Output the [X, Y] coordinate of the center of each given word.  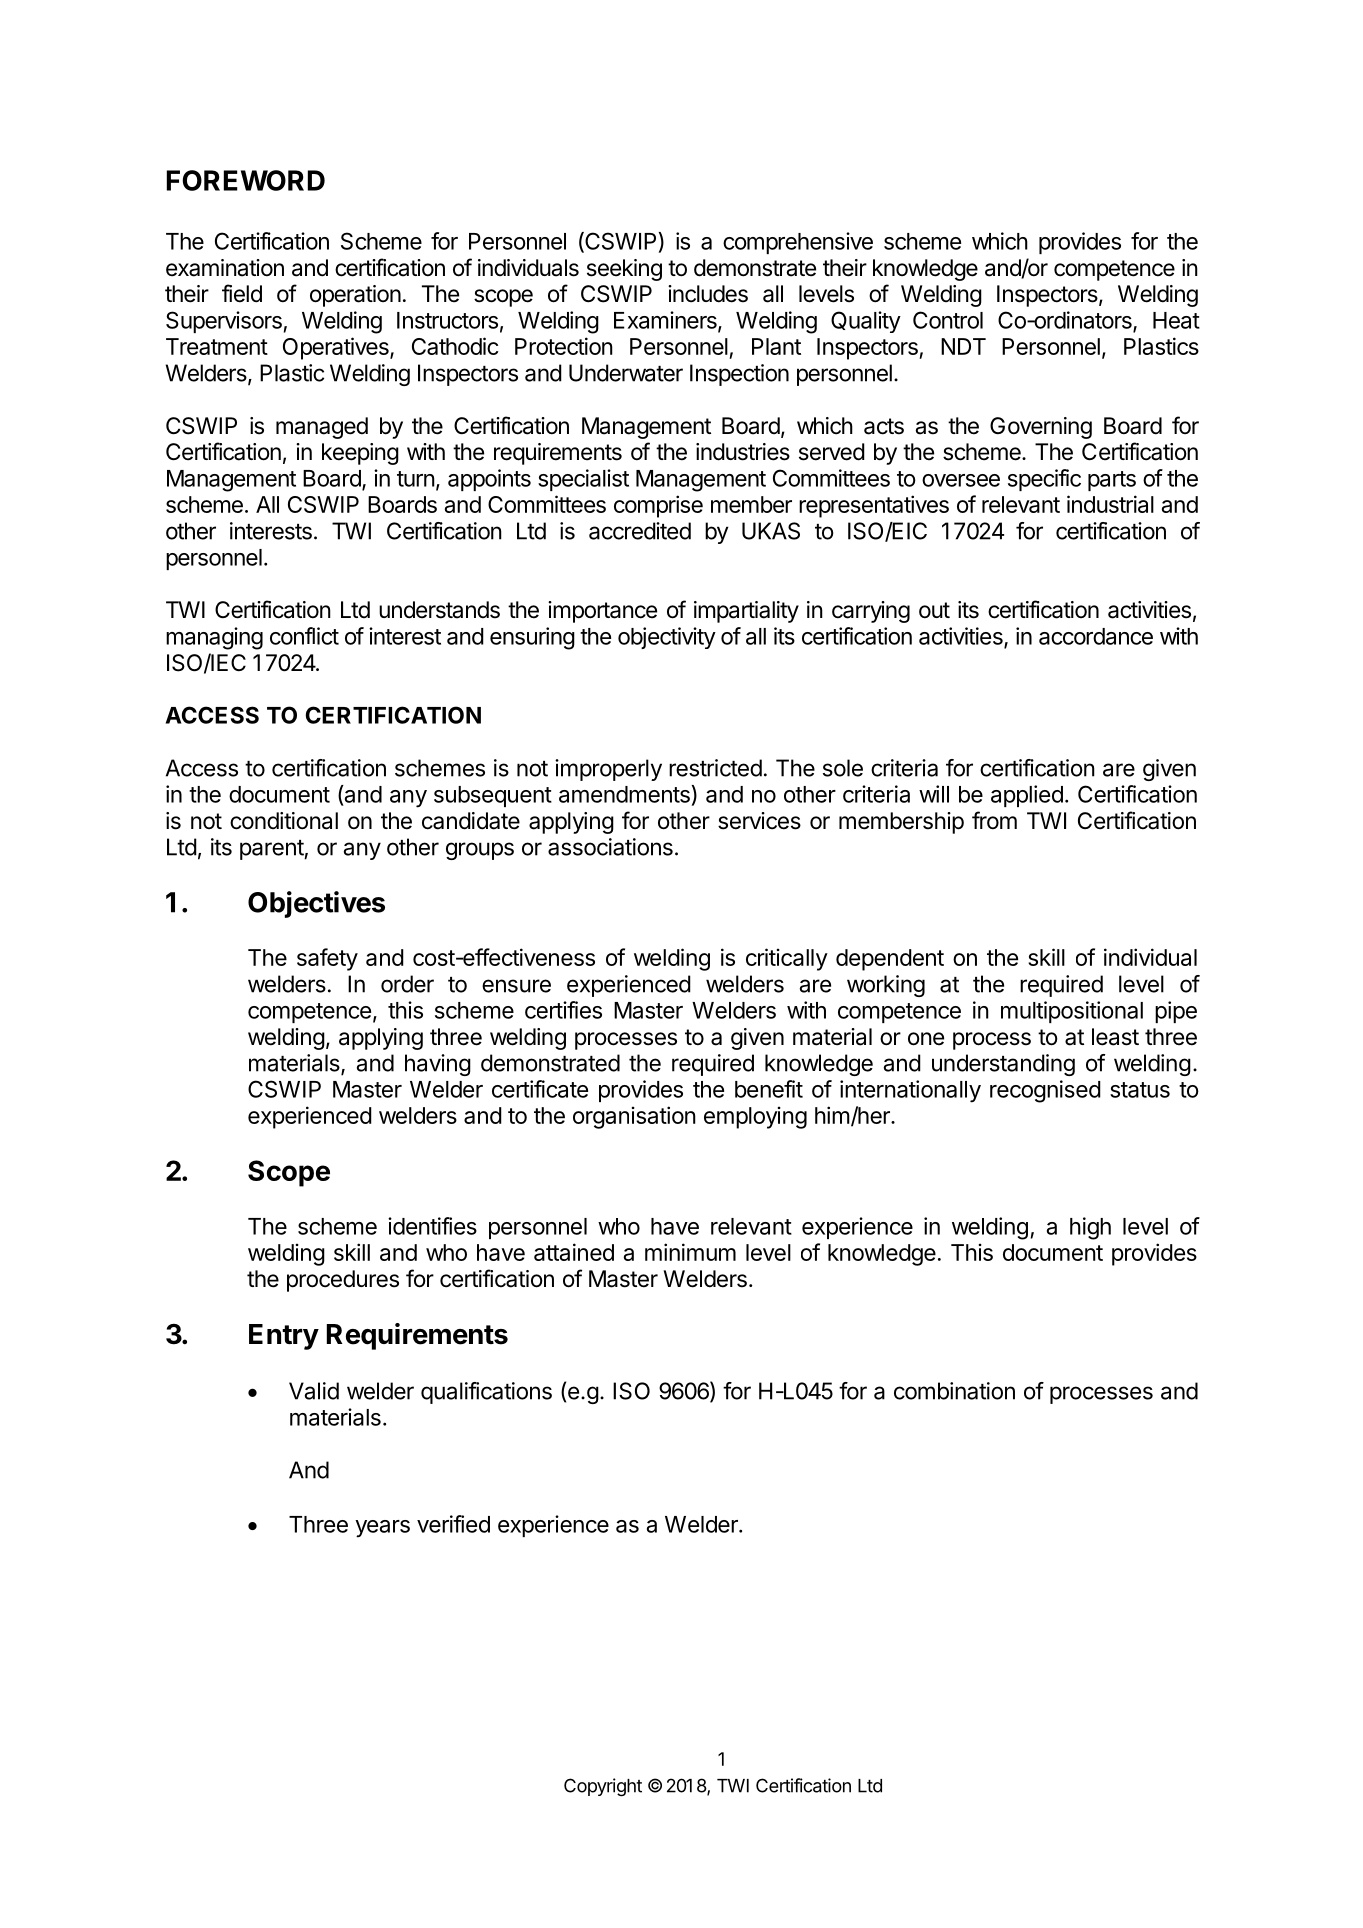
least [1115, 1037]
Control [948, 320]
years [382, 1529]
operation [355, 296]
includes [708, 294]
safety [327, 959]
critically [787, 959]
